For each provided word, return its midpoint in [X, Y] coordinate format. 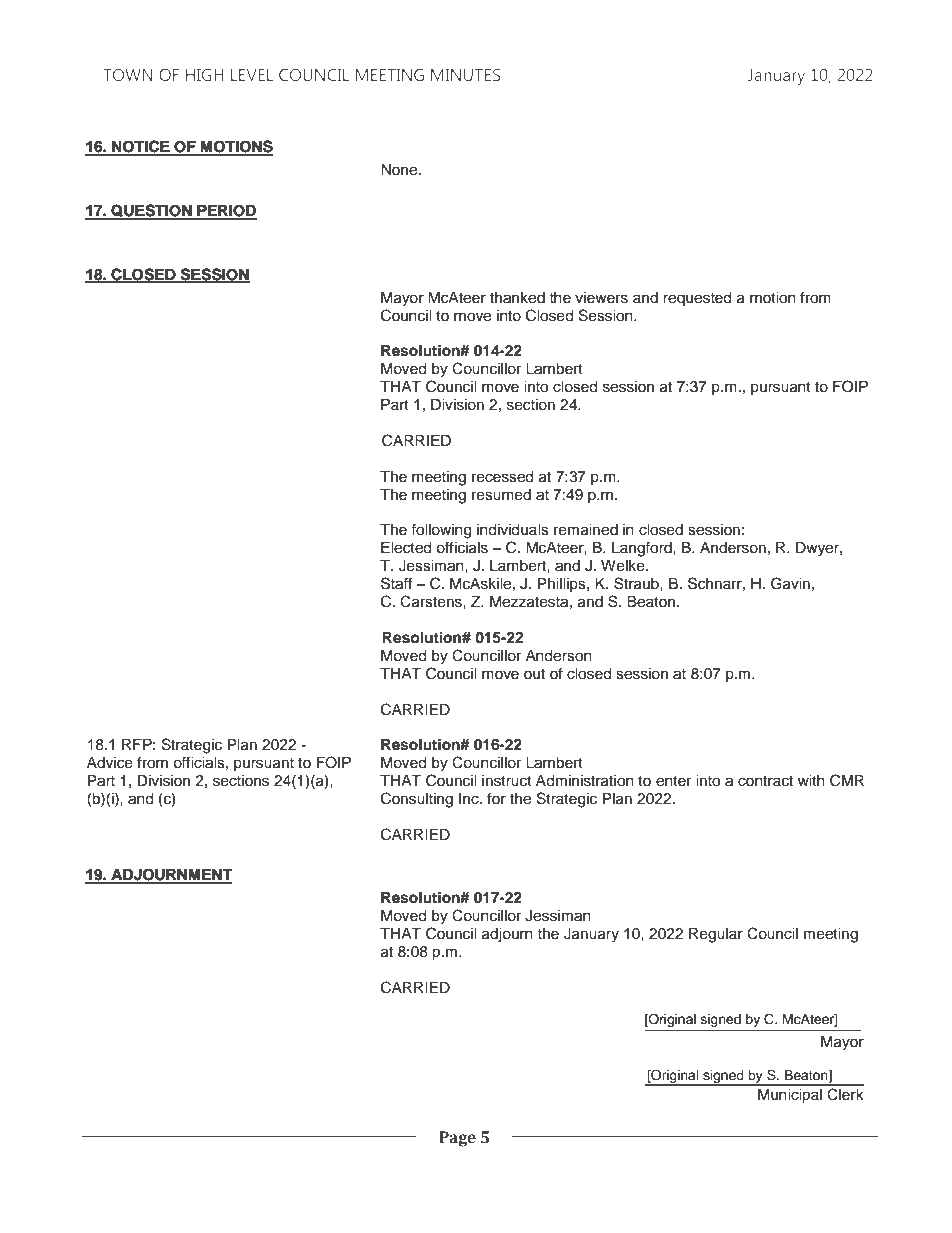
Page [457, 1139]
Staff [396, 583]
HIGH [205, 75]
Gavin [790, 583]
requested [697, 299]
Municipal [790, 1096]
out [534, 674]
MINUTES [465, 75]
